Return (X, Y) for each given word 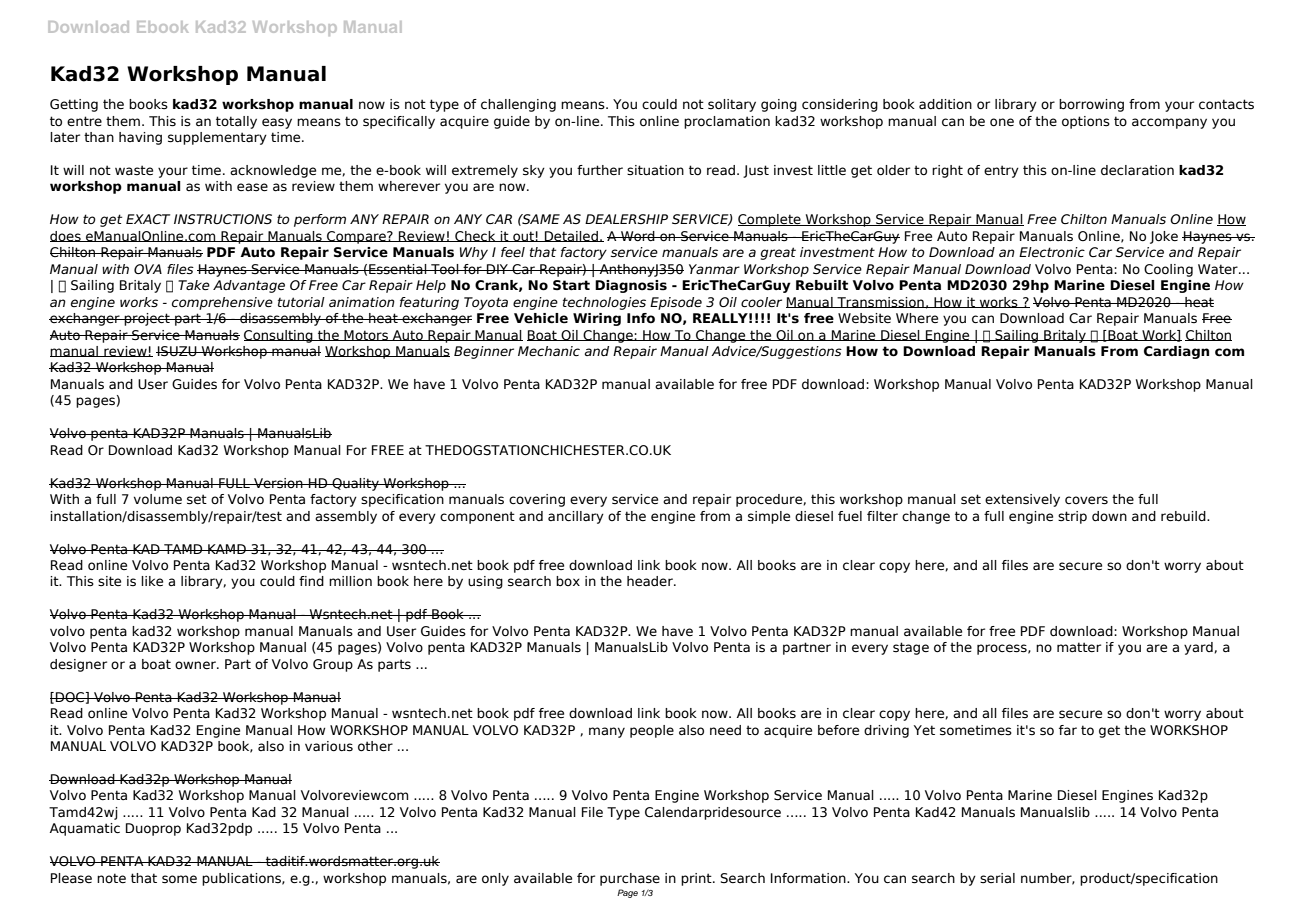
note (111, 878)
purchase (630, 879)
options (1086, 122)
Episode (676, 303)
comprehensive (222, 303)
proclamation (727, 122)
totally (236, 122)
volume (158, 499)
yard (1199, 648)
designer (78, 665)
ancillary (576, 517)
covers (1086, 500)
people (652, 731)
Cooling (1168, 270)
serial (997, 878)
